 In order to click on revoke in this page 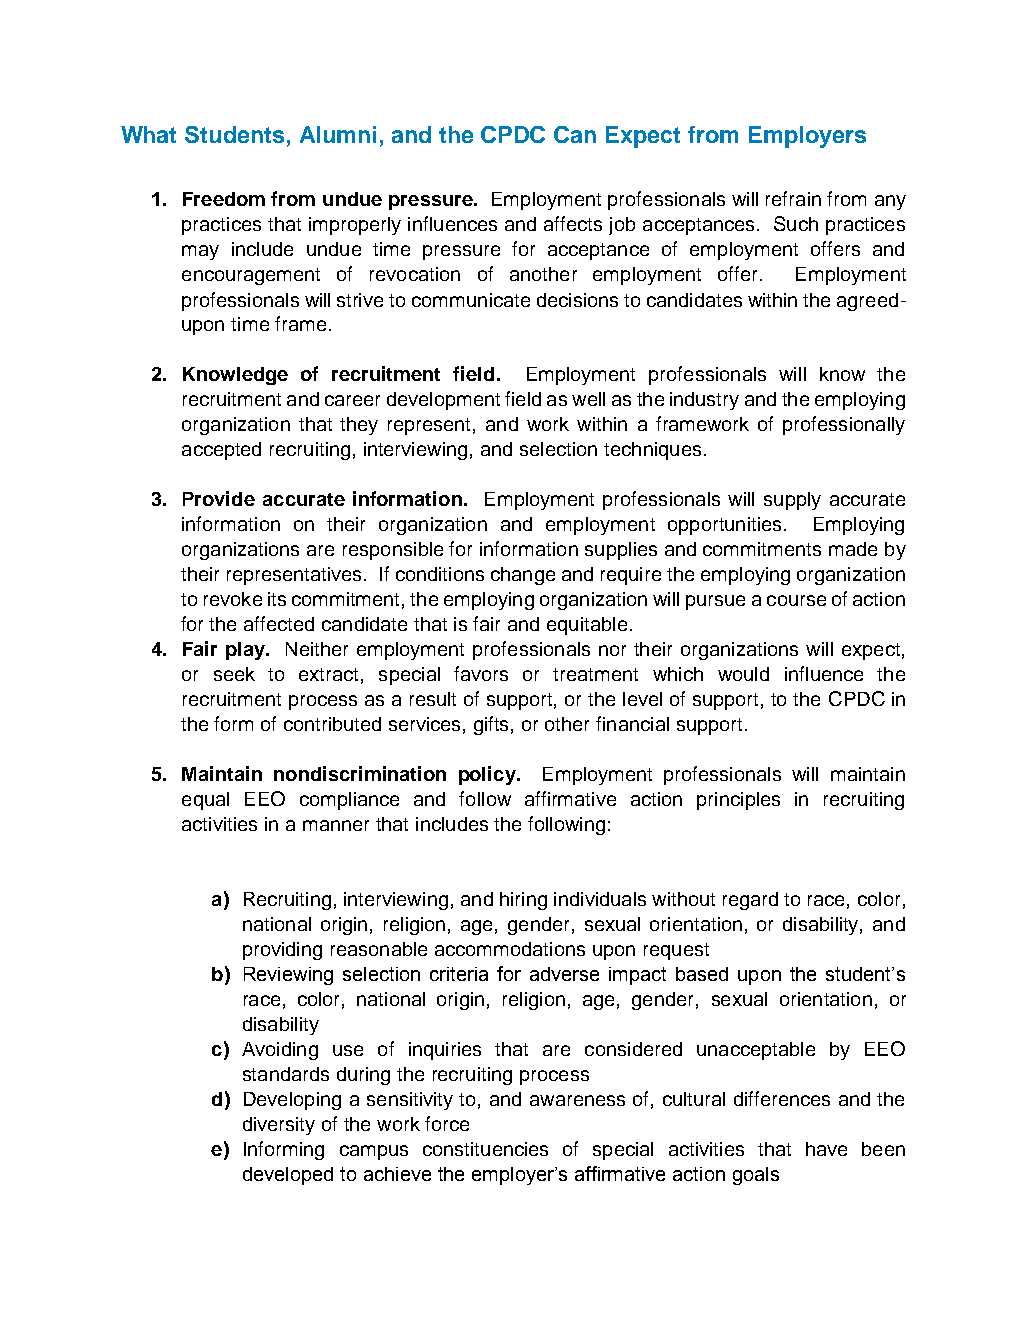, I will do `click(233, 599)`.
